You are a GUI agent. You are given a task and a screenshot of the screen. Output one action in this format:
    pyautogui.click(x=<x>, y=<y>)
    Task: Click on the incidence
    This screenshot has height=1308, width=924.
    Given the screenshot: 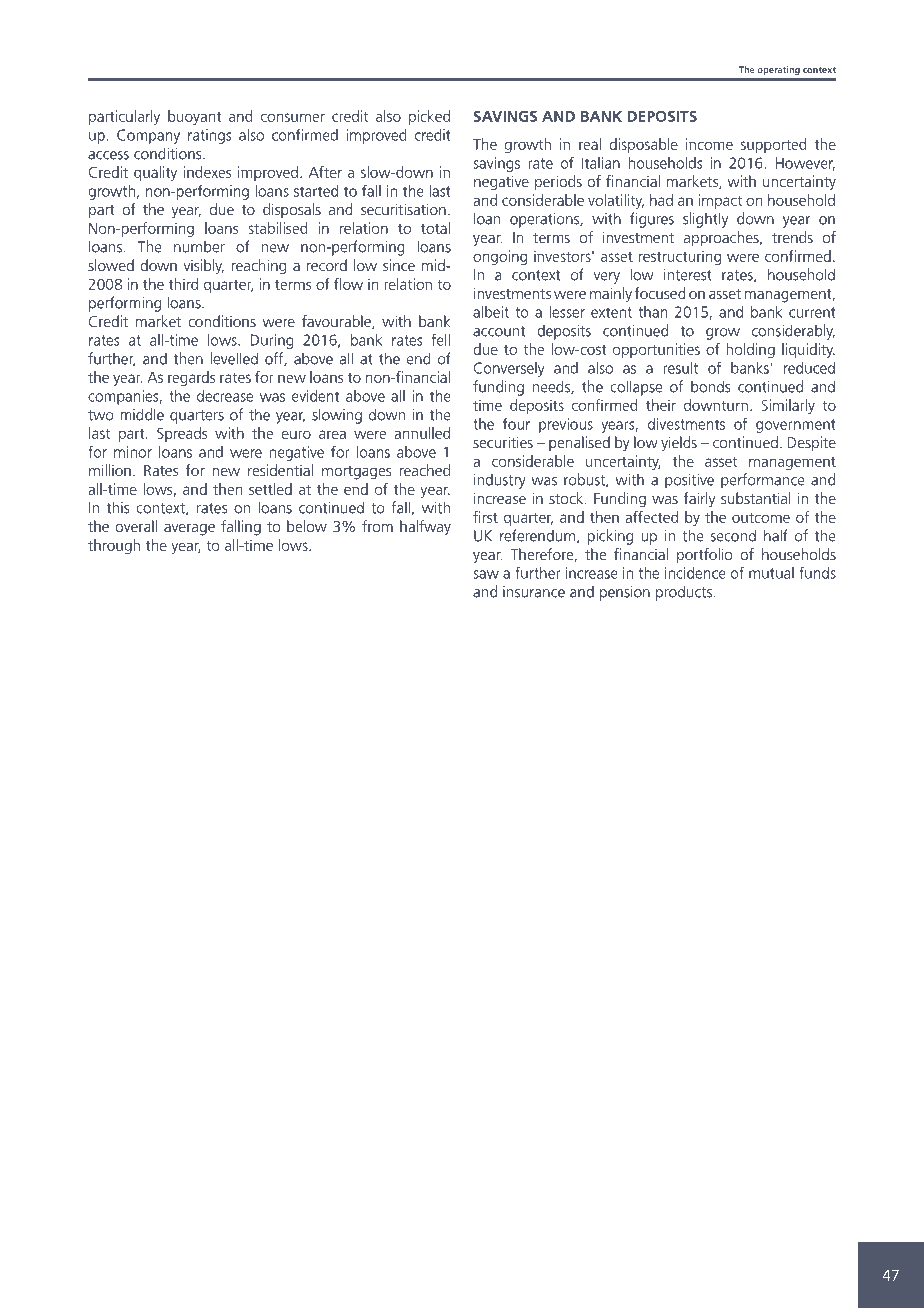 What is the action you would take?
    pyautogui.click(x=695, y=573)
